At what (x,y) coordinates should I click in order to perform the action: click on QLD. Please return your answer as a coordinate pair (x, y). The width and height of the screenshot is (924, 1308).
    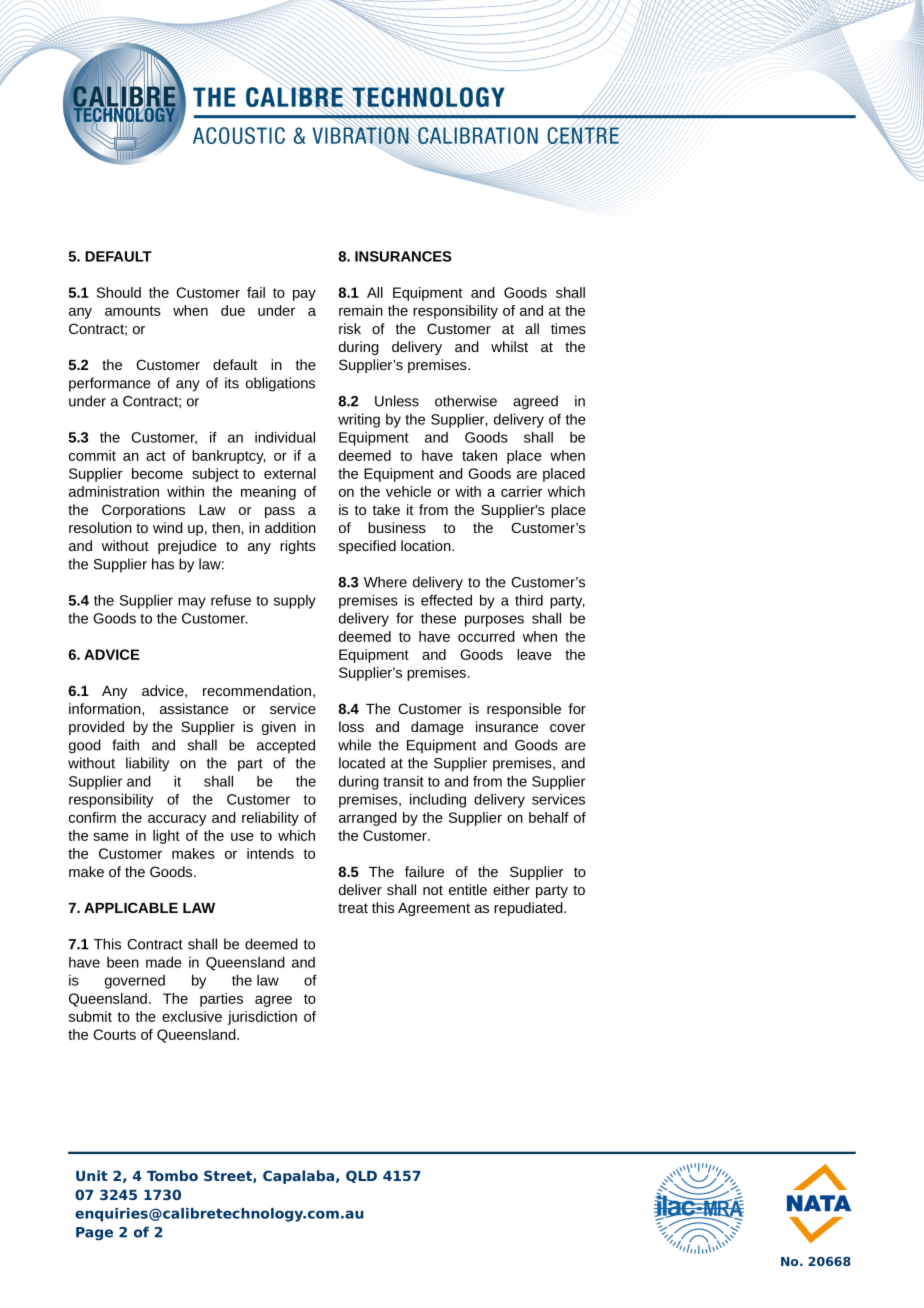
    Looking at the image, I should click on (361, 1176).
